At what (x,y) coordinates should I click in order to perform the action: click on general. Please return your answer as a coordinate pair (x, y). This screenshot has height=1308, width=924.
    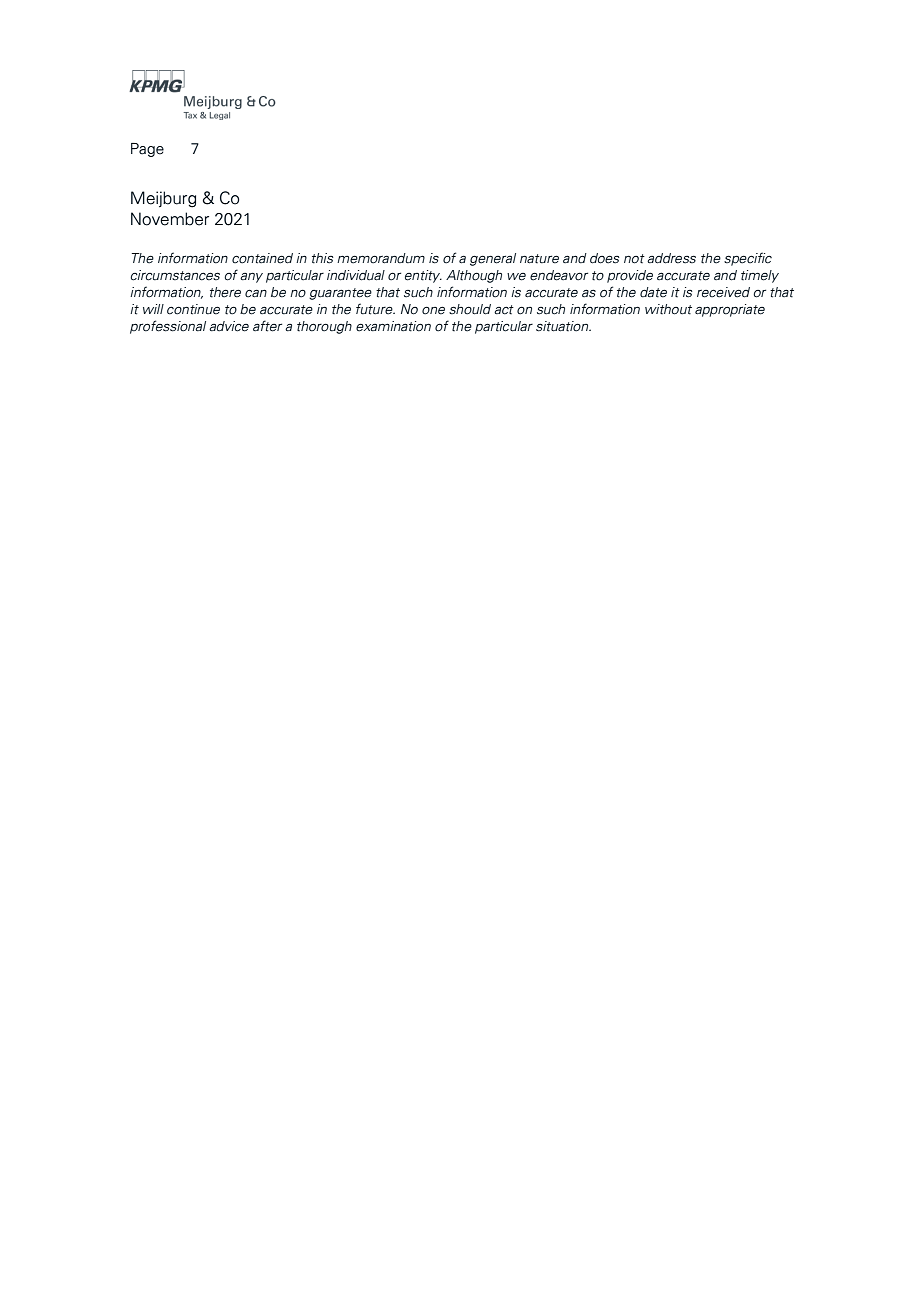
    Looking at the image, I should click on (493, 259).
